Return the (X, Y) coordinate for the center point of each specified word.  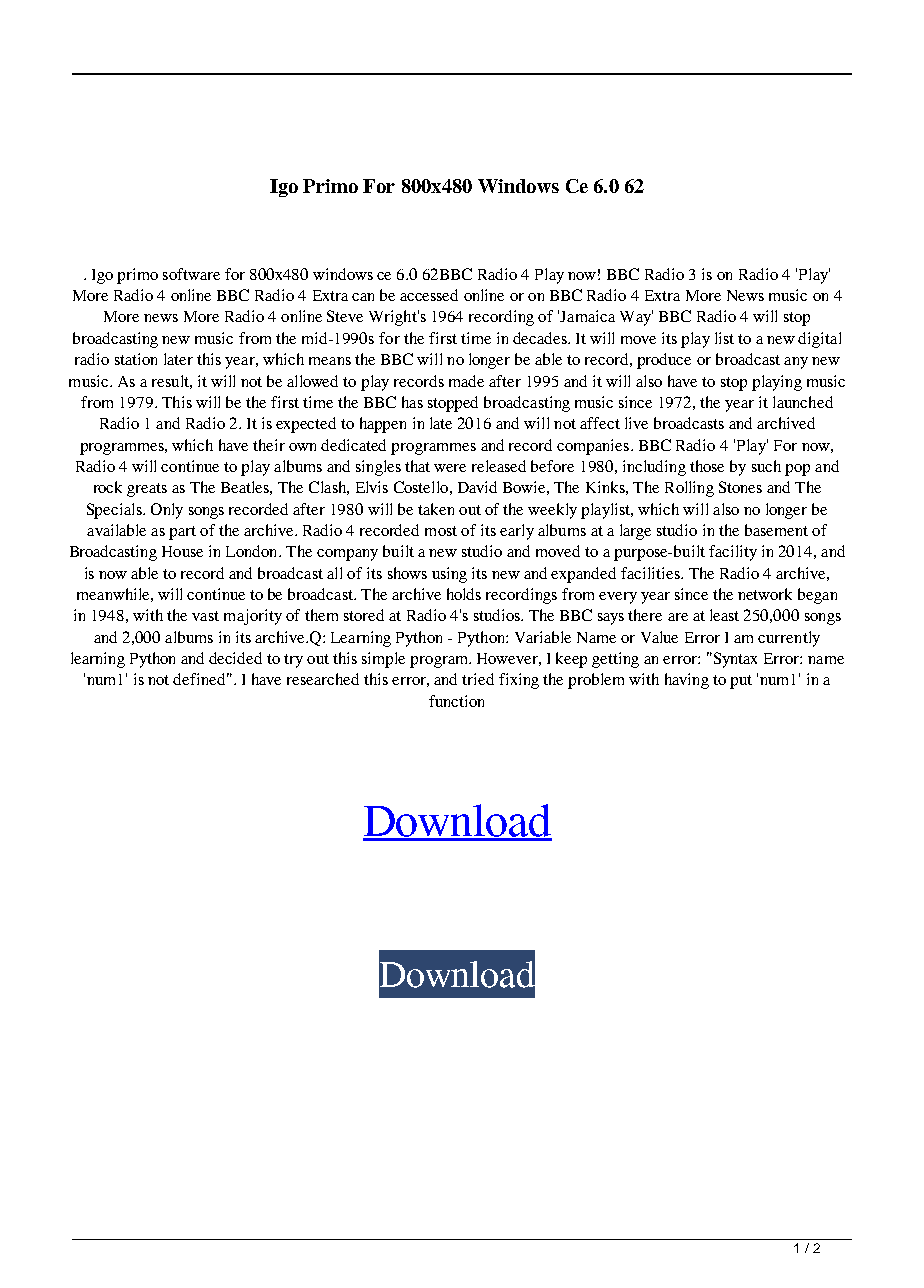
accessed (429, 295)
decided (235, 658)
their (269, 445)
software (191, 274)
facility (733, 553)
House (182, 551)
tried (478, 679)
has (412, 402)
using (449, 575)
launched (803, 402)
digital (819, 340)
